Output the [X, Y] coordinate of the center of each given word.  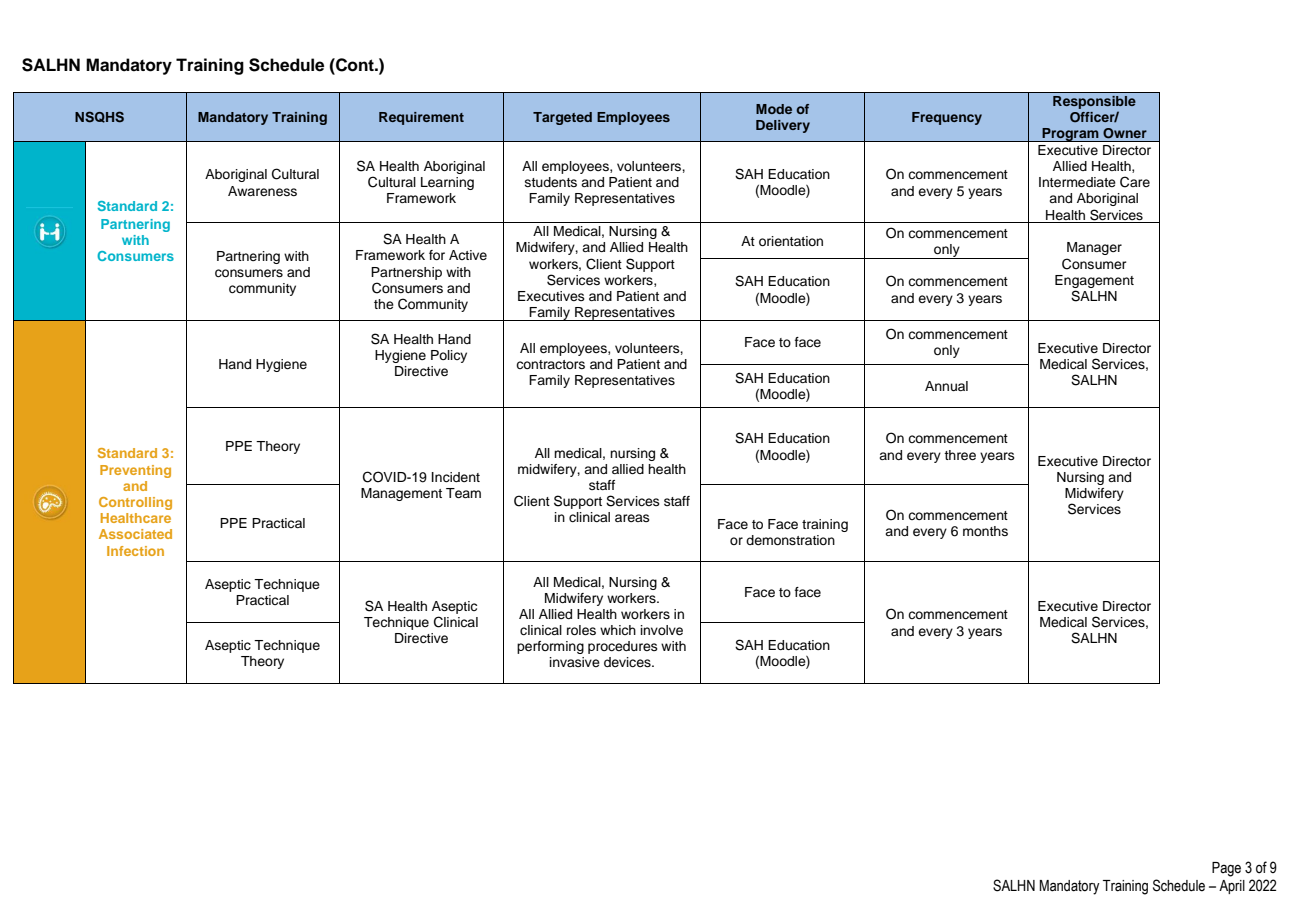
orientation [791, 241]
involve [662, 630]
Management [401, 494]
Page [1226, 869]
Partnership [406, 273]
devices [628, 662]
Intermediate [1077, 182]
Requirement [421, 118]
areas [632, 518]
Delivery [783, 126]
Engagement [1094, 281]
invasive [575, 662]
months [985, 531]
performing [550, 647]
